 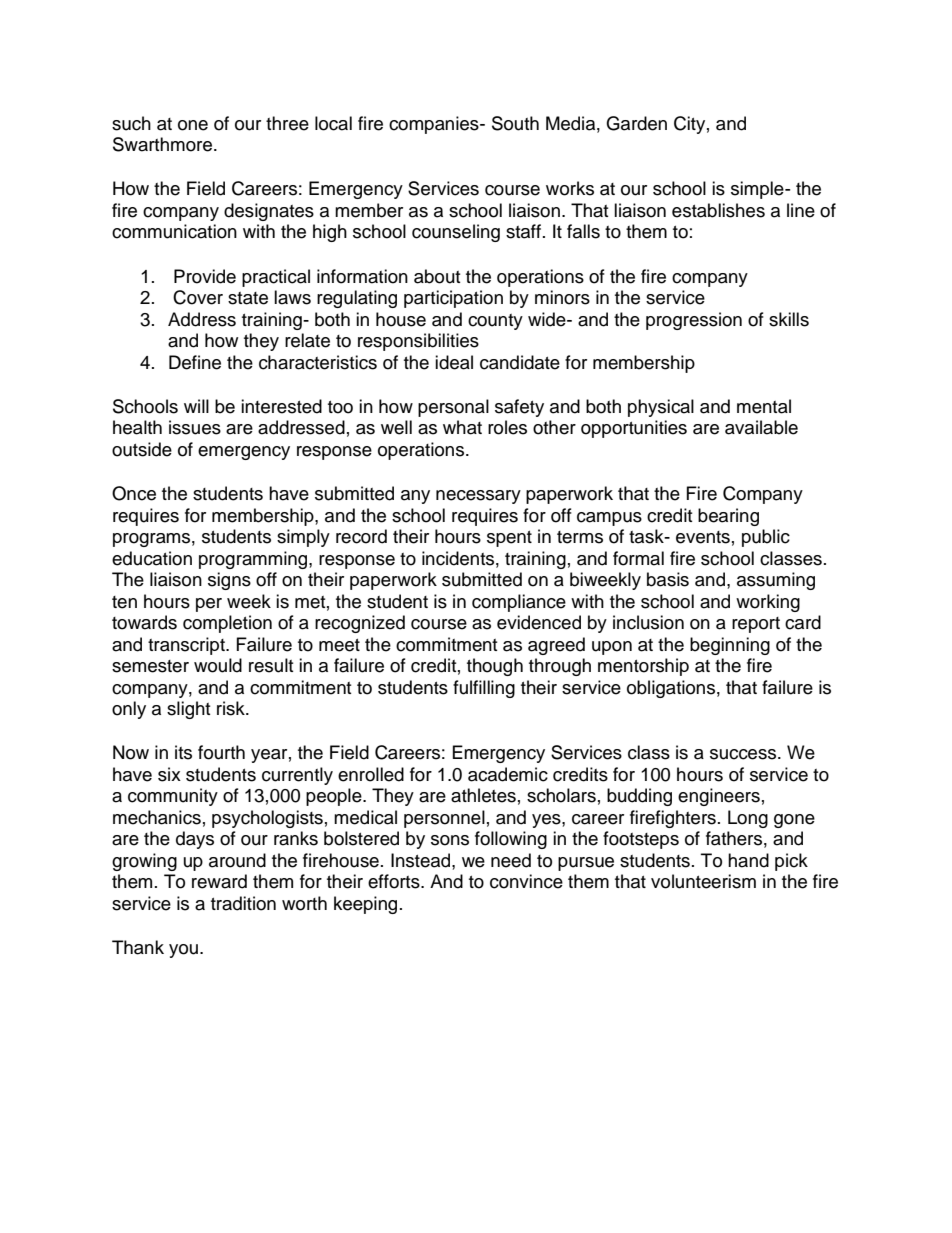 I want to click on progression, so click(x=694, y=321).
